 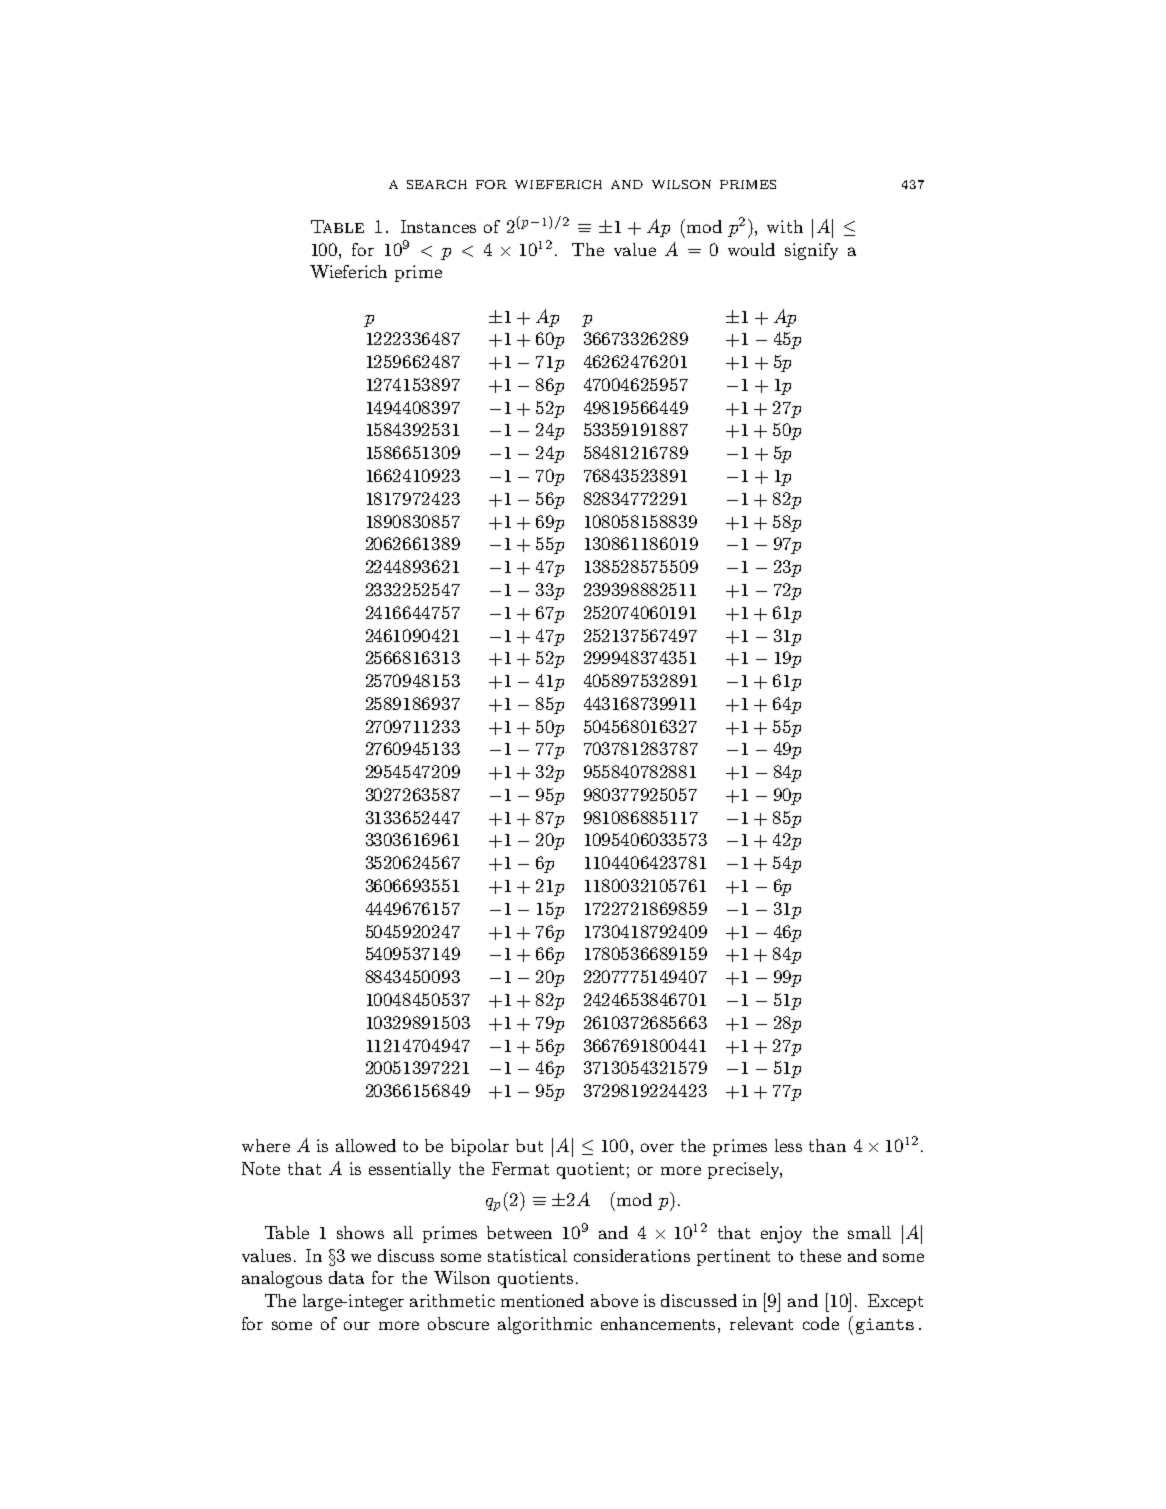 I want to click on signify, so click(x=811, y=251).
